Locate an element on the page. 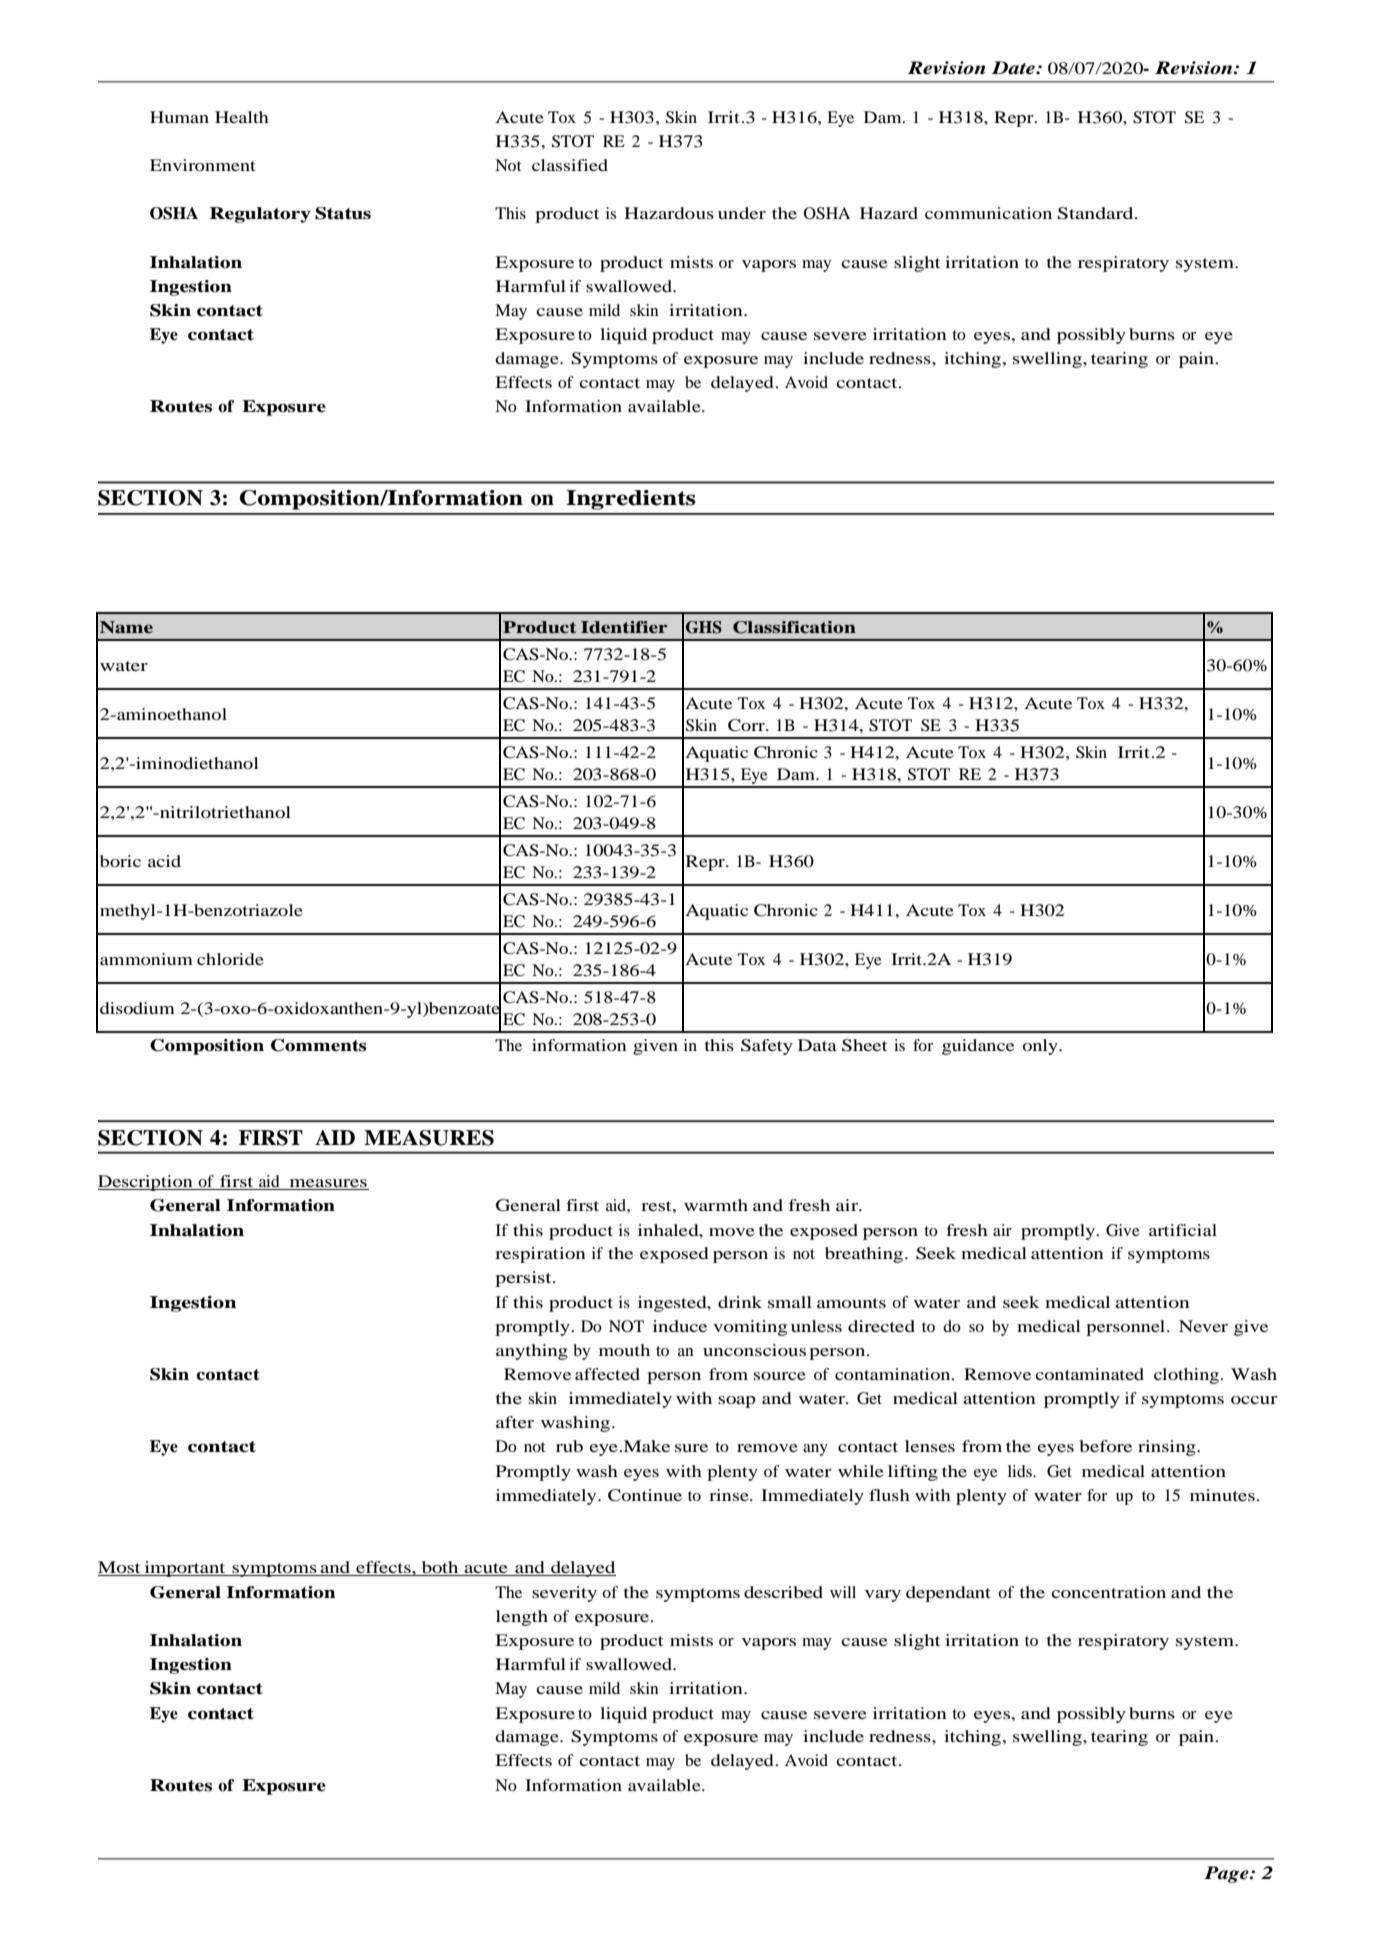 This document has width=1374, height=1941. described is located at coordinates (783, 1592).
